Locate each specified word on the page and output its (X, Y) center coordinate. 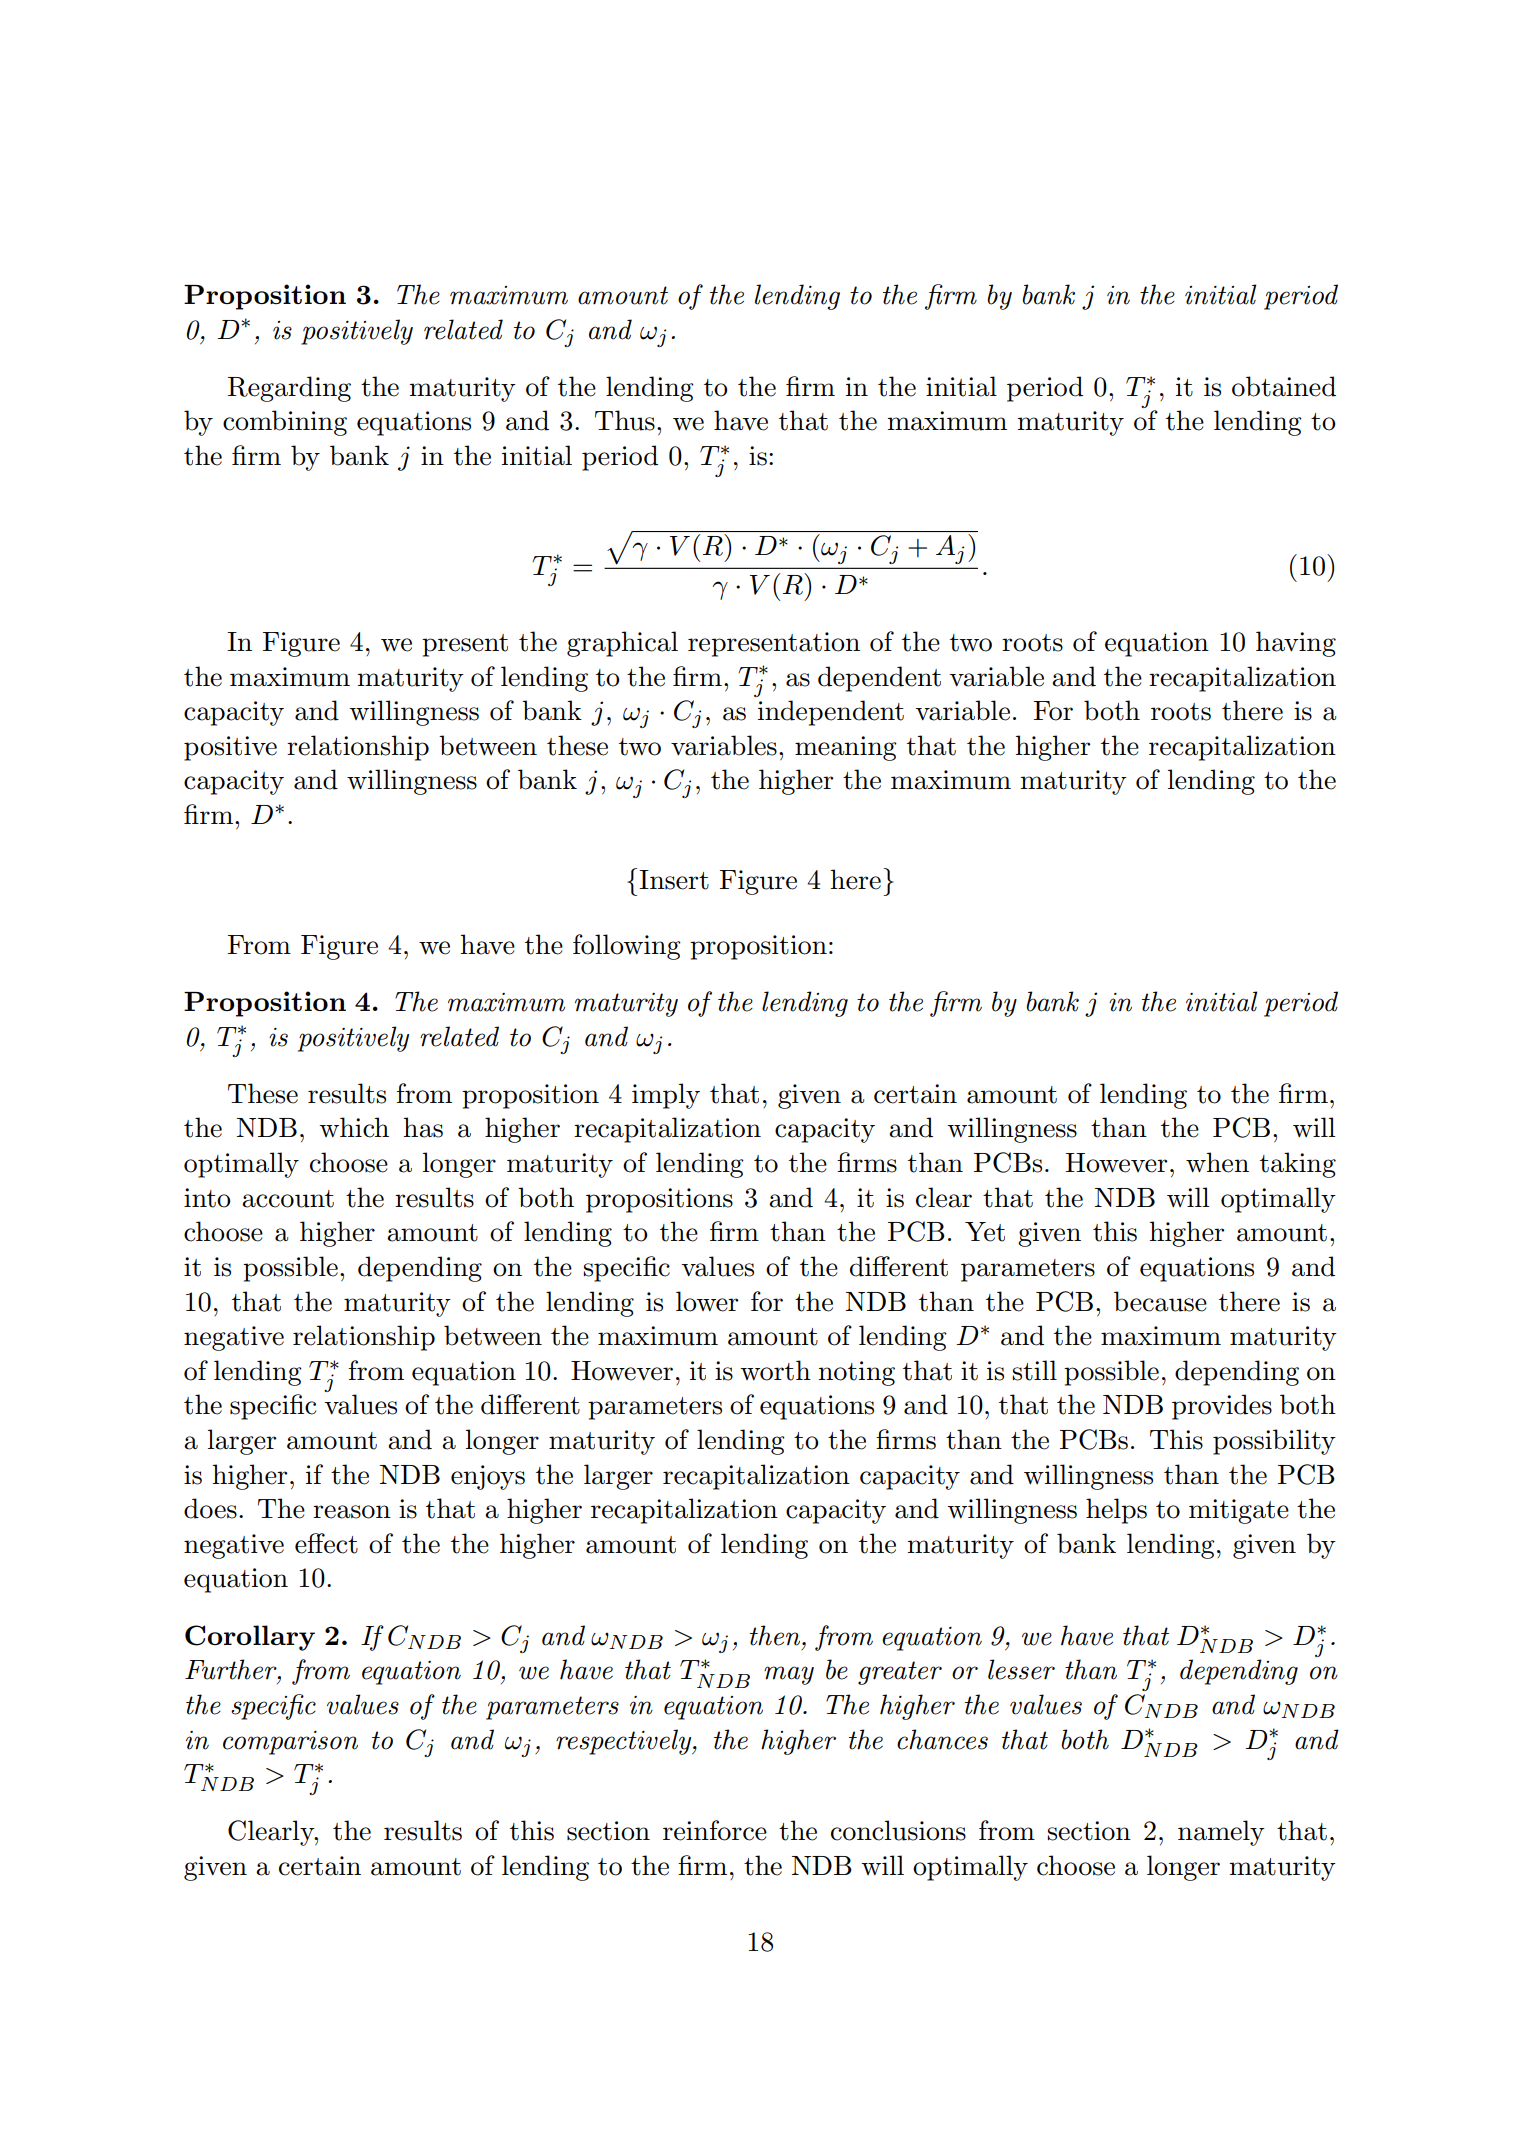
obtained (1284, 386)
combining (285, 423)
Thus (625, 420)
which (354, 1127)
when (1217, 1162)
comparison (290, 1743)
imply (666, 1096)
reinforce (715, 1830)
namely (1221, 1833)
